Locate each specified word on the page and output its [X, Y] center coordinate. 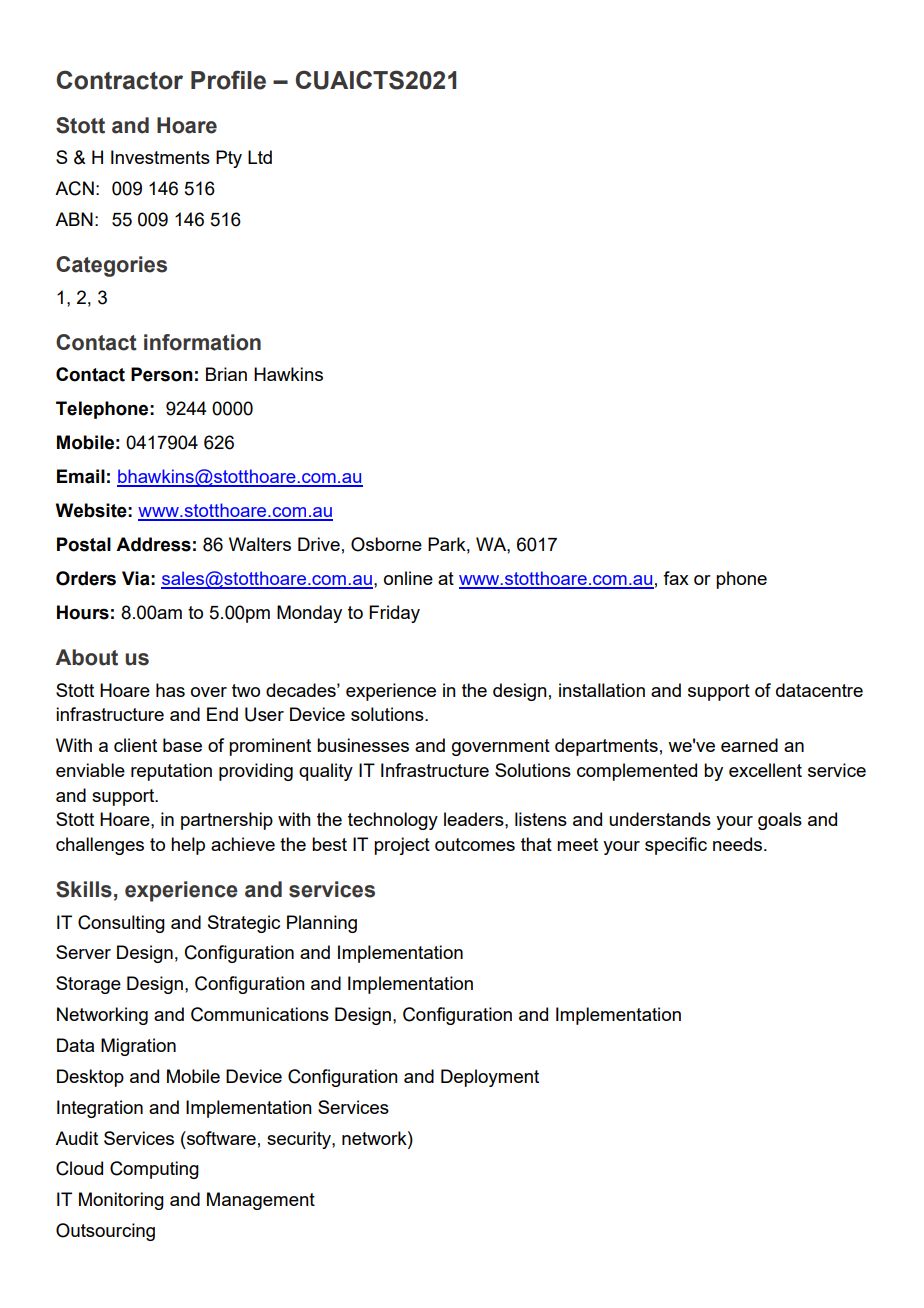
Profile [228, 80]
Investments [160, 157]
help [188, 846]
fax [676, 578]
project [402, 846]
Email [81, 476]
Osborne [386, 544]
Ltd [260, 157]
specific [676, 846]
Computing [154, 1170]
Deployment [490, 1078]
